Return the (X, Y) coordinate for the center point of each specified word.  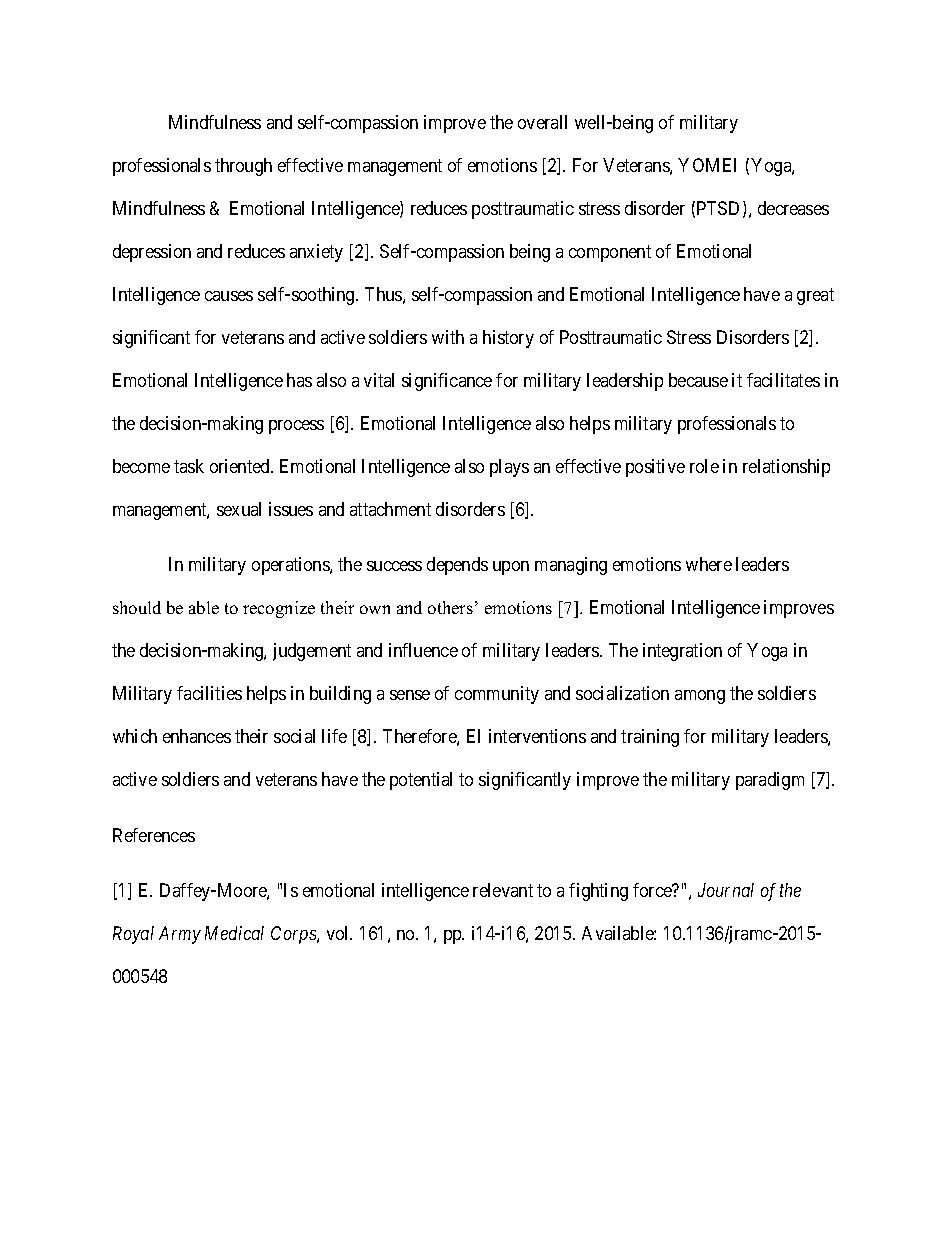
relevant (503, 890)
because (698, 380)
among (700, 697)
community (497, 695)
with (448, 337)
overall (542, 122)
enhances (197, 736)
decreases (793, 208)
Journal (726, 890)
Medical (234, 933)
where (709, 564)
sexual (239, 509)
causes (229, 296)
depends (457, 566)
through (243, 167)
